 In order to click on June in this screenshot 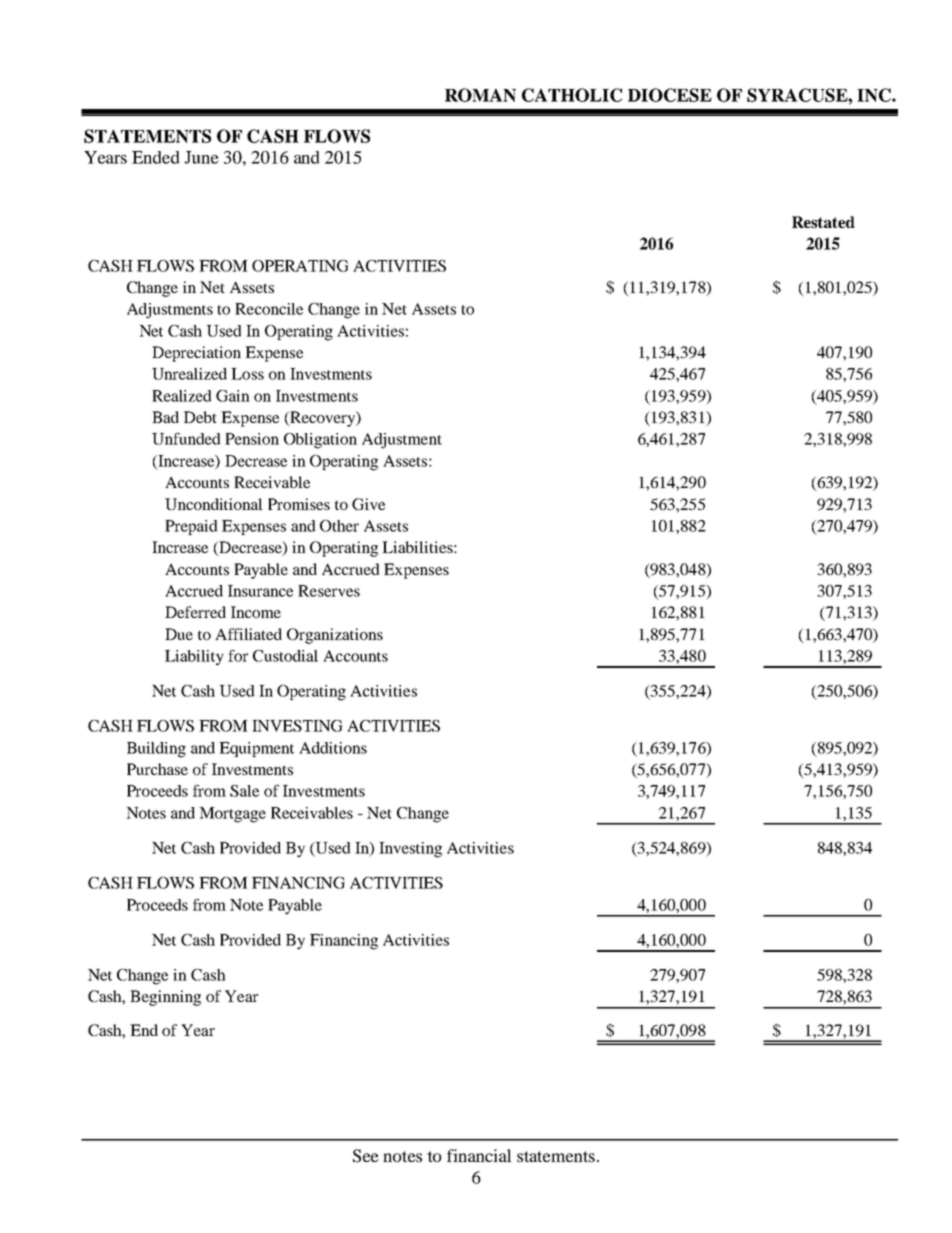, I will do `click(201, 157)`.
